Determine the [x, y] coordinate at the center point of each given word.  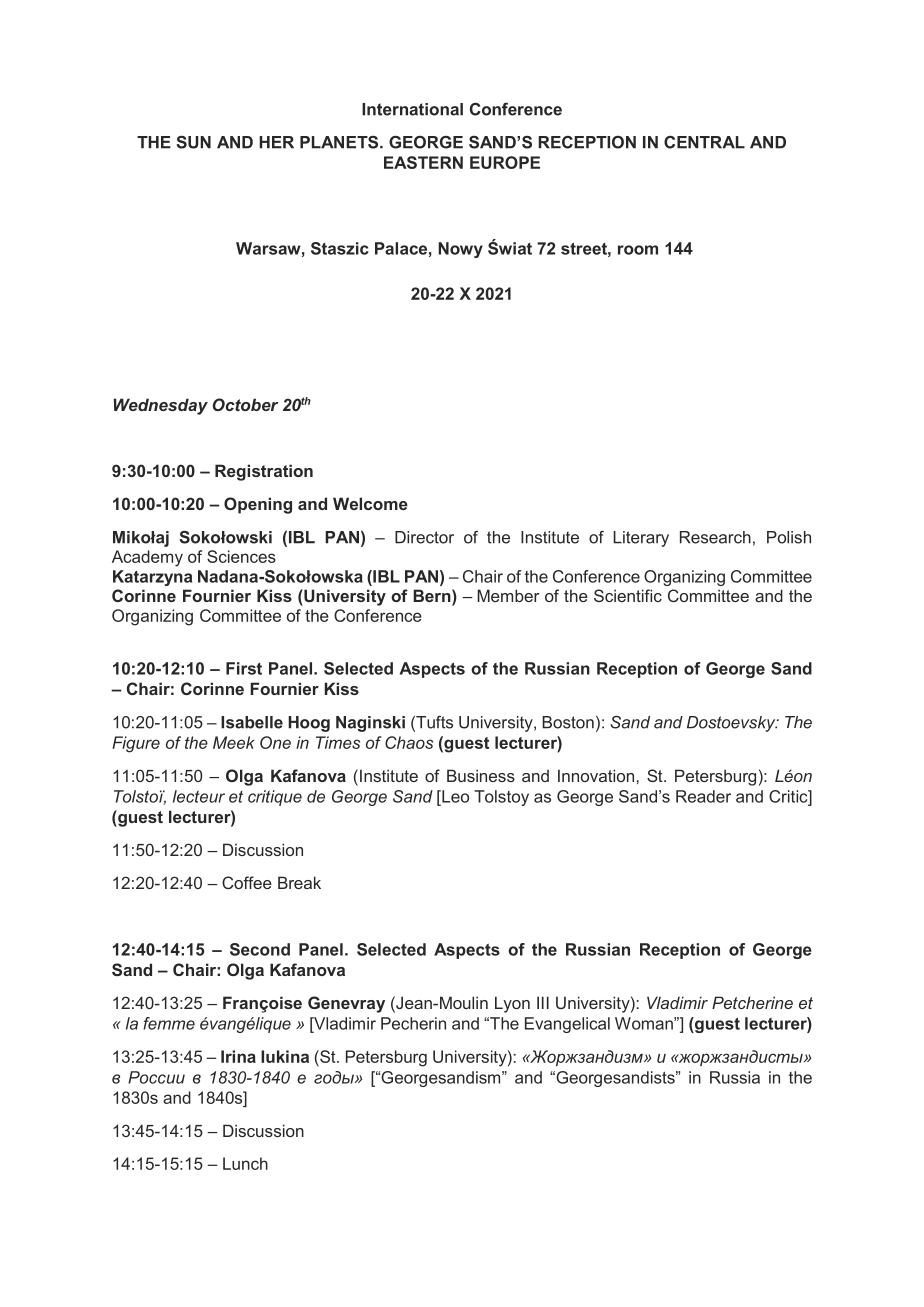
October [245, 404]
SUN [193, 142]
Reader [703, 796]
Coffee [247, 882]
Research [715, 537]
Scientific [628, 595]
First [244, 668]
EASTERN [423, 162]
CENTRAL [704, 142]
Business [481, 775]
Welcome [370, 503]
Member [508, 595]
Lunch [245, 1163]
